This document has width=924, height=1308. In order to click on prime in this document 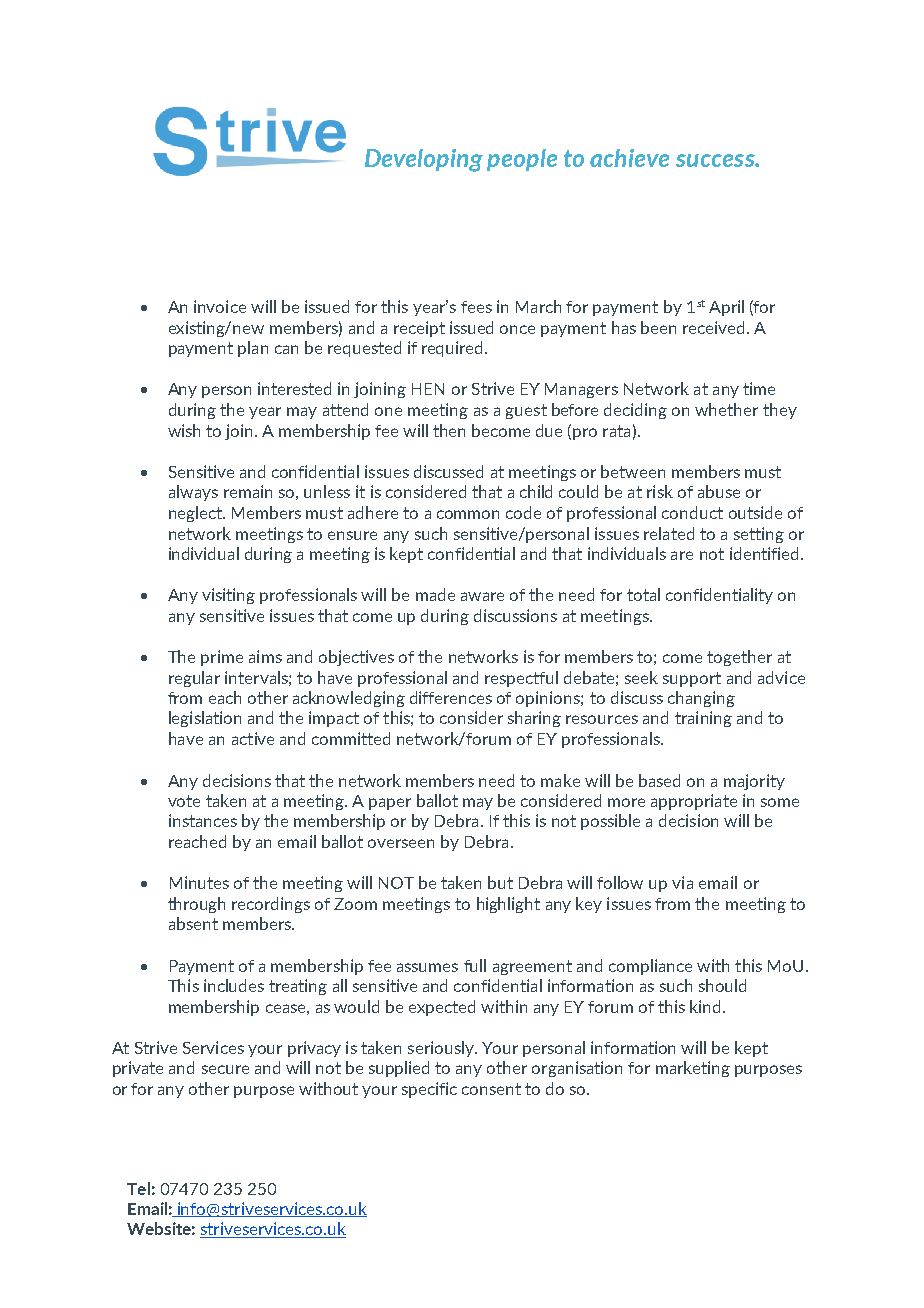, I will do `click(222, 658)`.
